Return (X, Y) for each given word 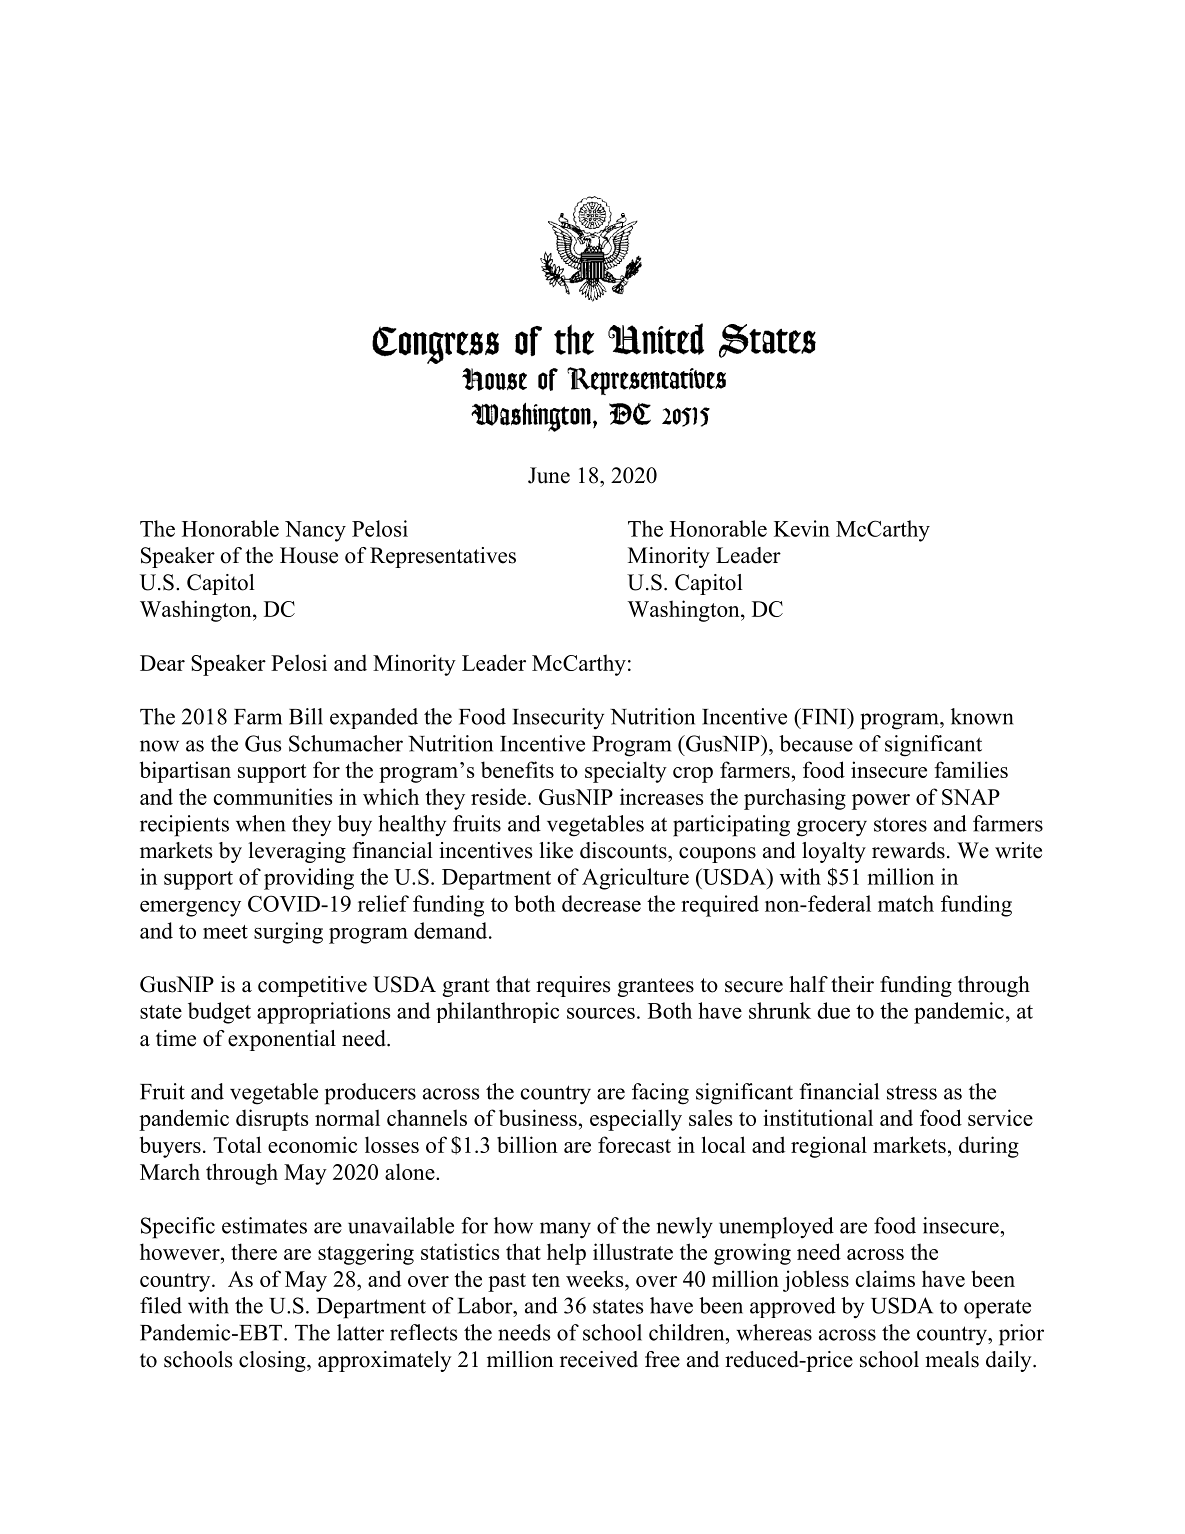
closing (273, 1361)
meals (952, 1359)
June (549, 475)
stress (912, 1092)
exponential (282, 1040)
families (971, 769)
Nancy (315, 531)
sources (601, 1013)
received (599, 1359)
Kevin (802, 528)
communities (273, 796)
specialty (626, 772)
